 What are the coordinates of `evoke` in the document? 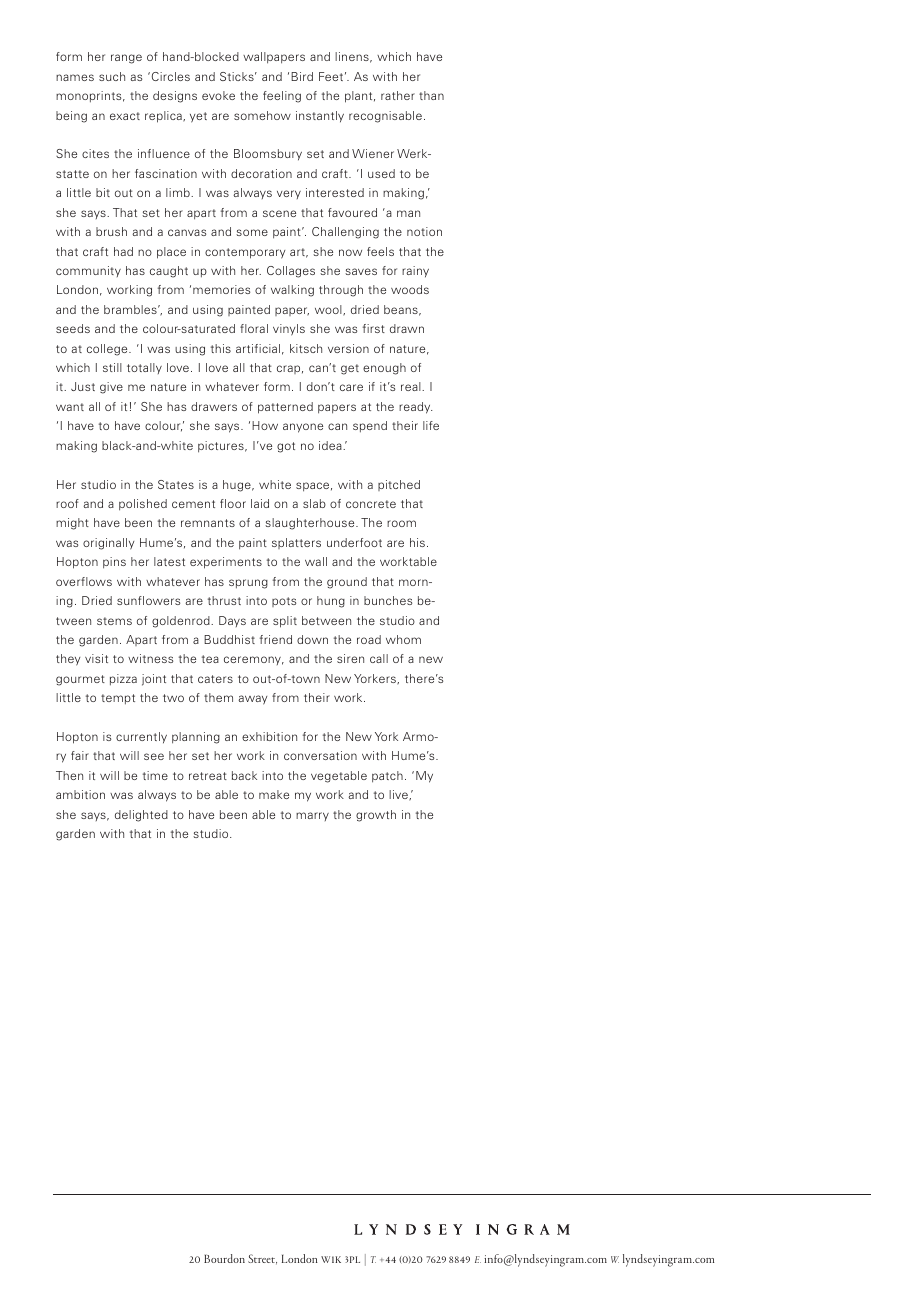 It's located at (218, 95).
